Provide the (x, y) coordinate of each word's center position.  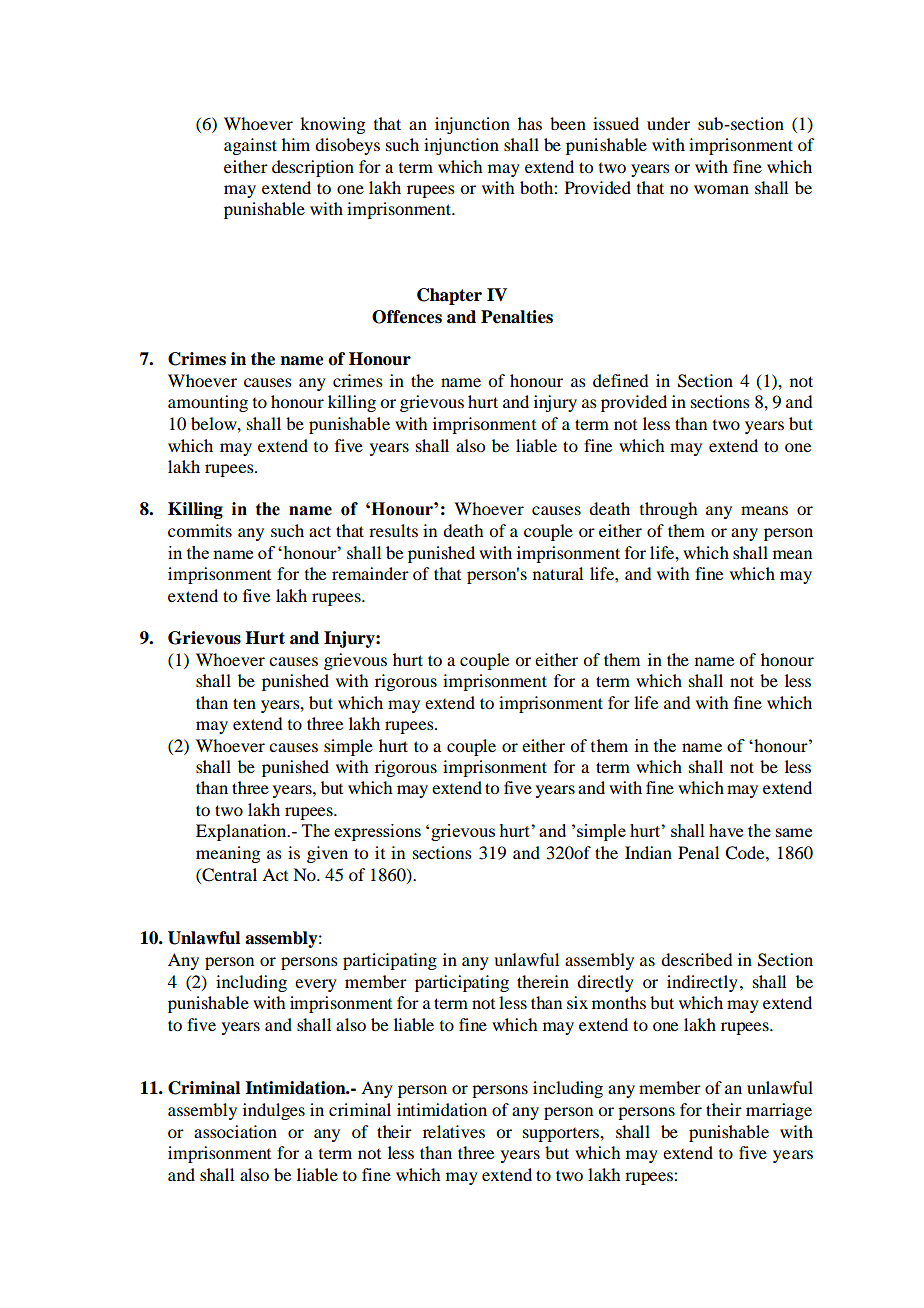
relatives (454, 1131)
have (726, 830)
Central (228, 875)
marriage (779, 1111)
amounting (208, 403)
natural (558, 573)
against (250, 146)
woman (721, 189)
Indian (648, 852)
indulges (274, 1111)
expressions (377, 832)
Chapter (449, 296)
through (668, 510)
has (530, 123)
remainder (370, 573)
